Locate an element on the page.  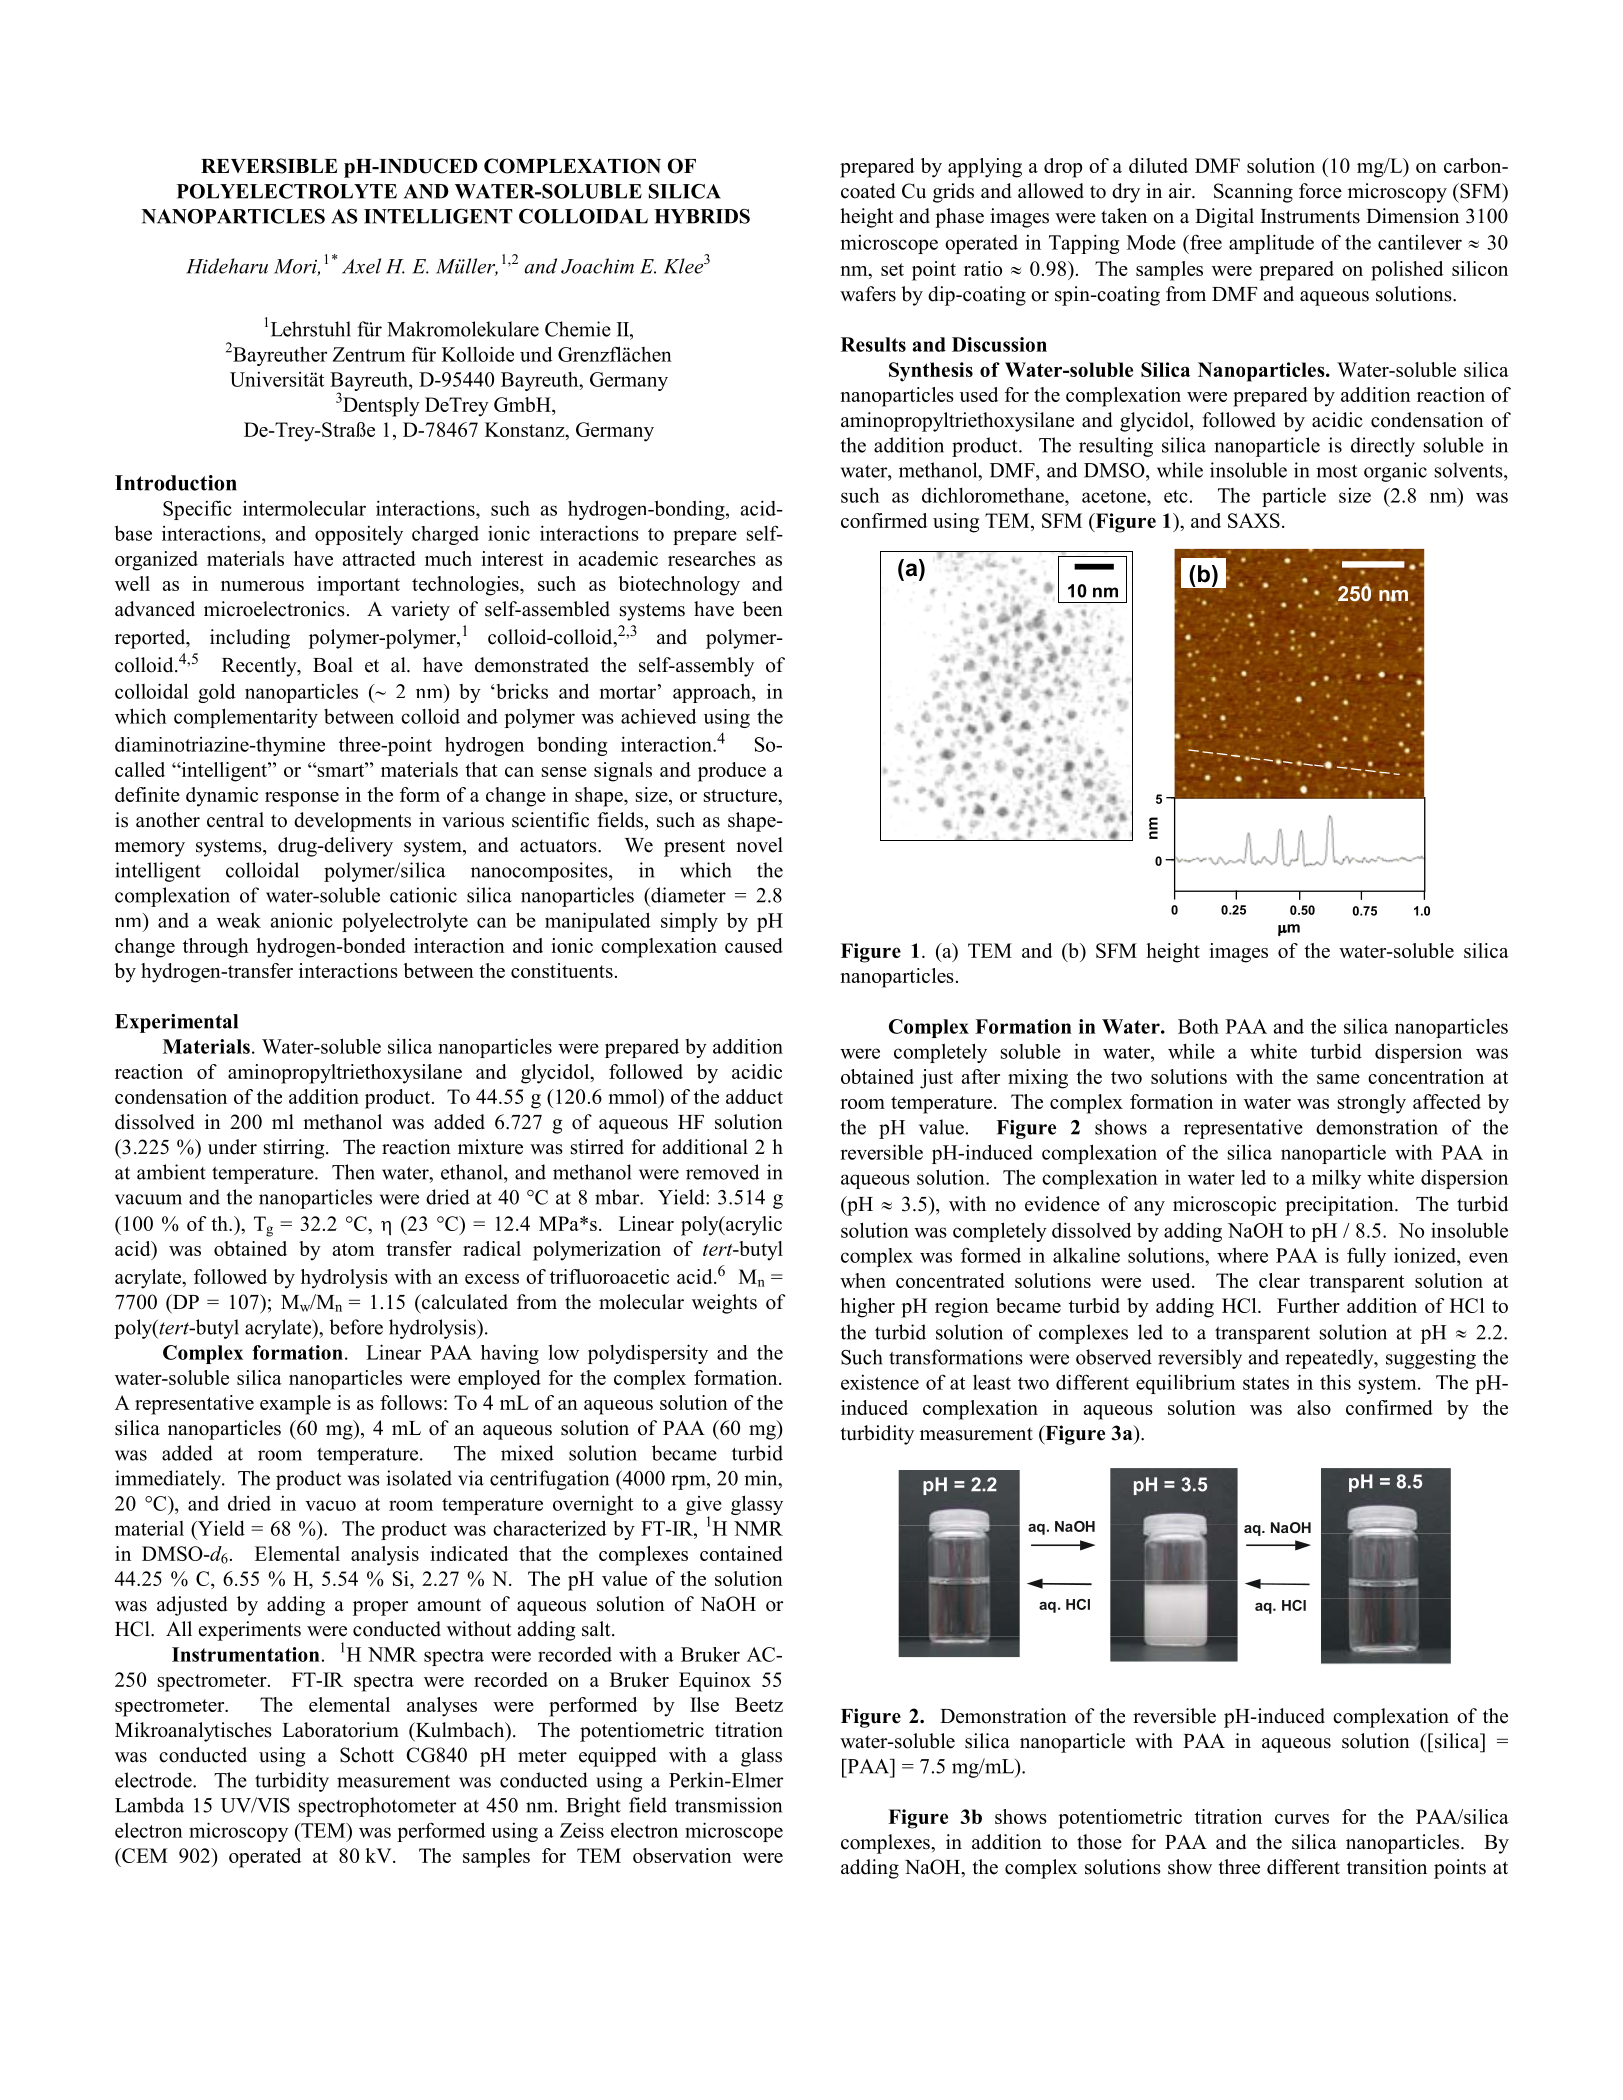
HYBRIDS is located at coordinates (702, 216).
